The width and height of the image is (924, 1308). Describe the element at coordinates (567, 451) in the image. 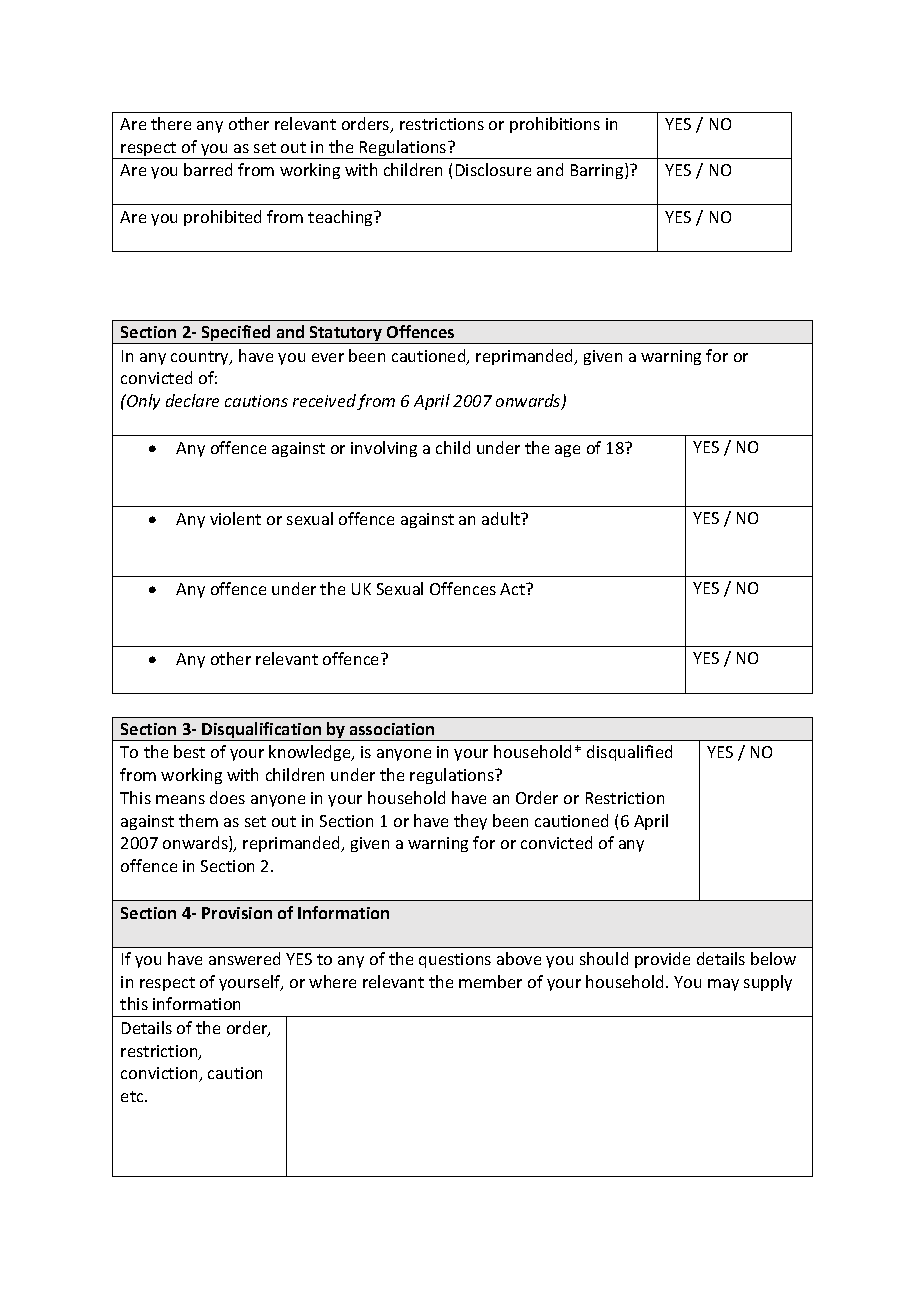

I see `age` at that location.
